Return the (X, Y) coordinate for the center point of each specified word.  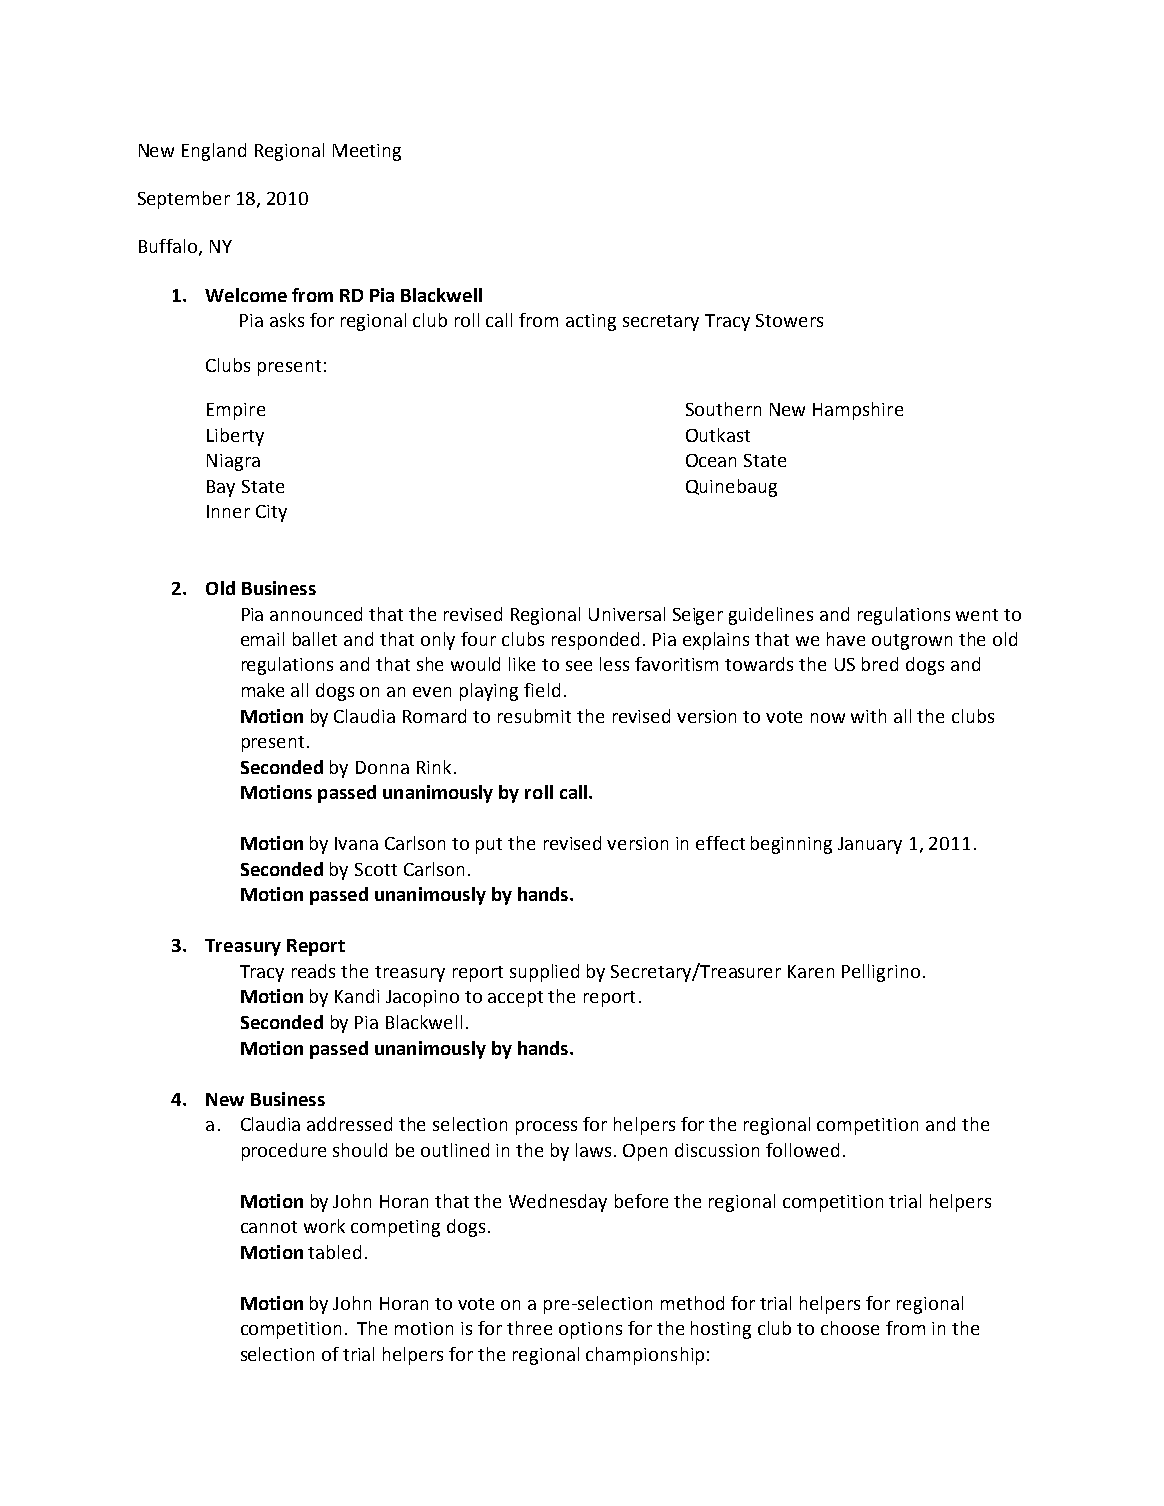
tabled (334, 1252)
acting (591, 322)
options (590, 1330)
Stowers (789, 320)
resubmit (534, 716)
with (868, 716)
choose (850, 1328)
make (263, 690)
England (214, 152)
